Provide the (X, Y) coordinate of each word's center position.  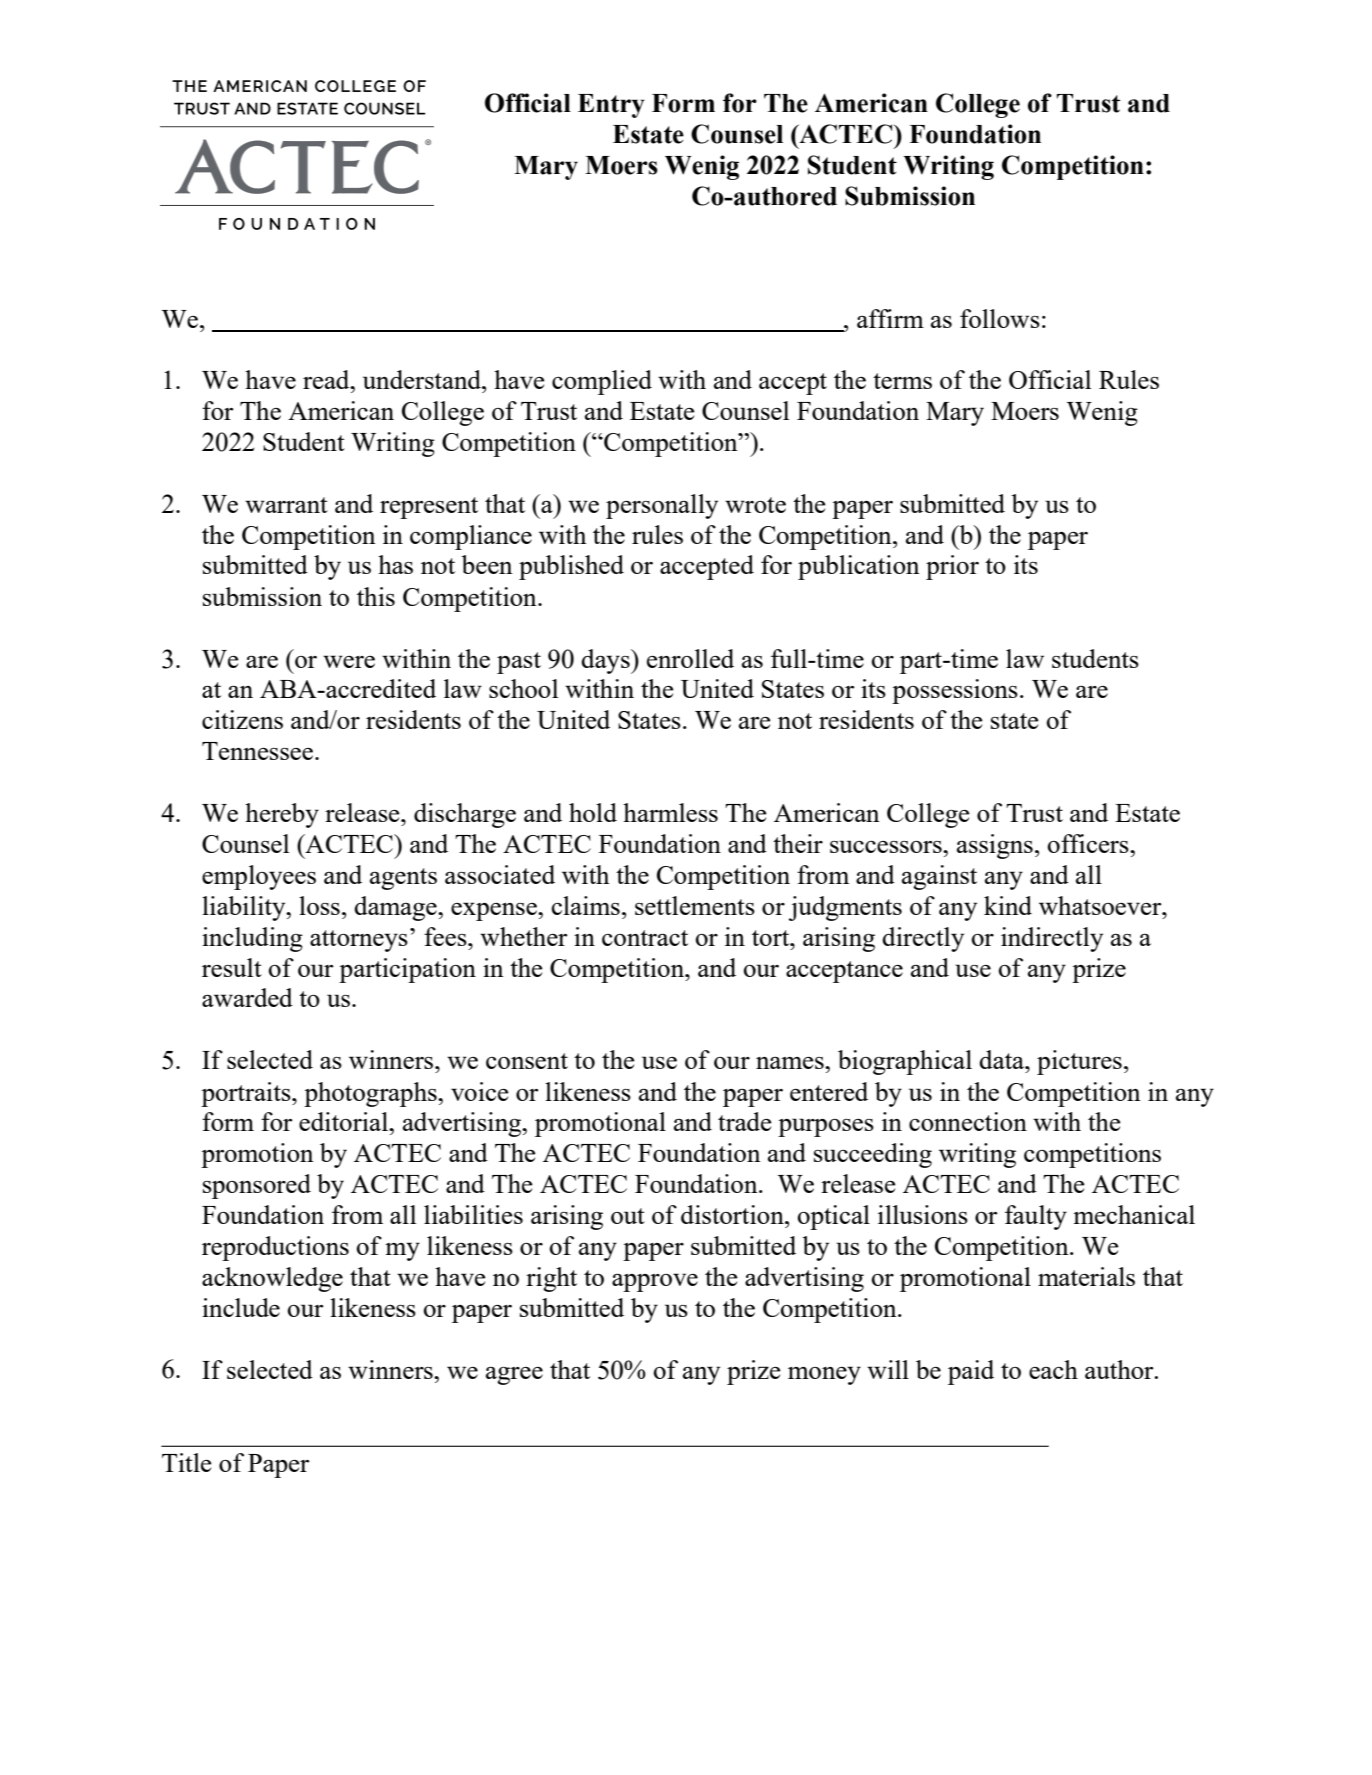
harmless (670, 812)
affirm (890, 318)
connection (968, 1121)
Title (187, 1462)
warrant (286, 505)
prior (952, 567)
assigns (995, 846)
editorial (345, 1121)
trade (745, 1121)
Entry (611, 106)
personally (662, 506)
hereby (282, 815)
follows (1000, 318)
